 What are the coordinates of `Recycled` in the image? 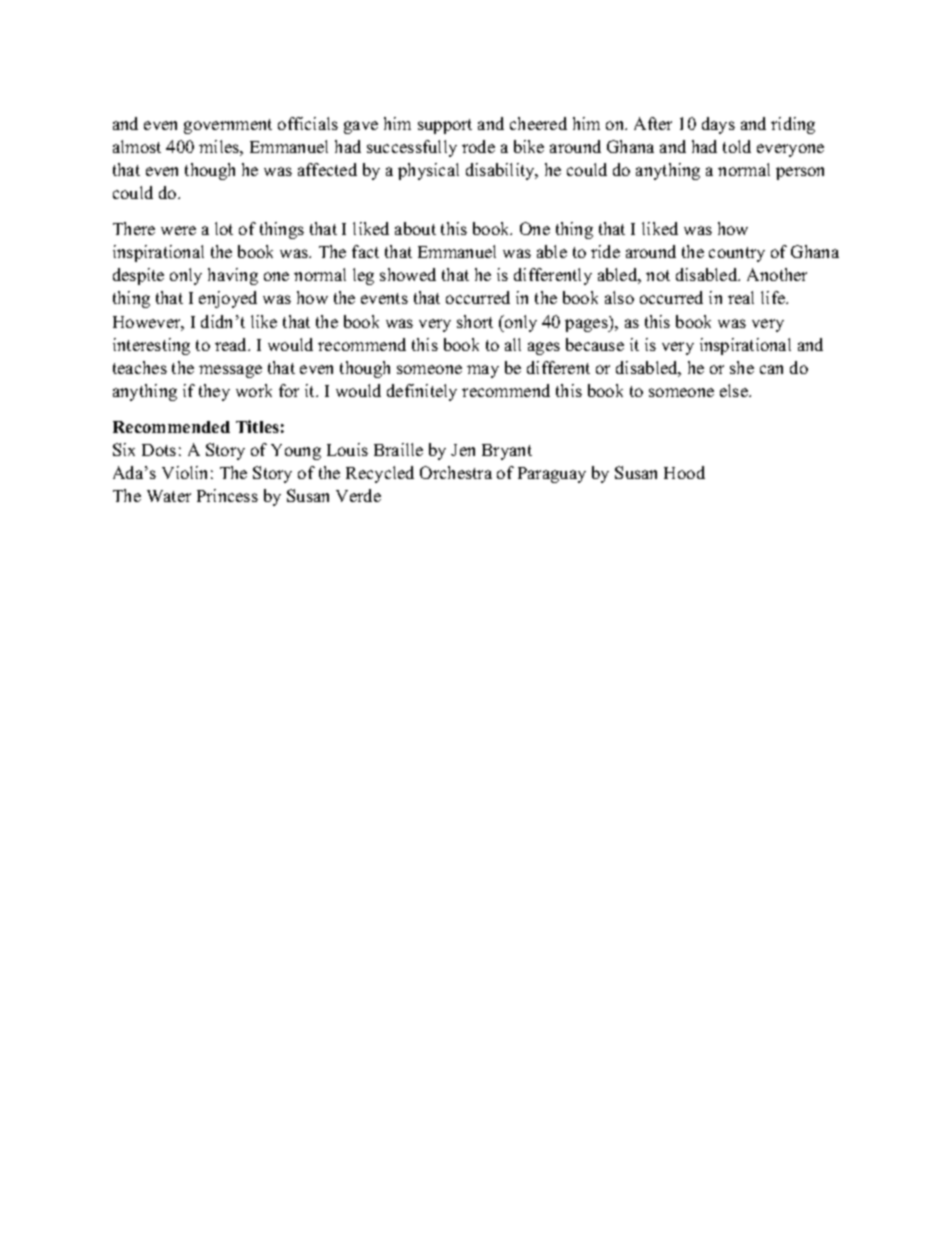 It's located at (380, 474).
